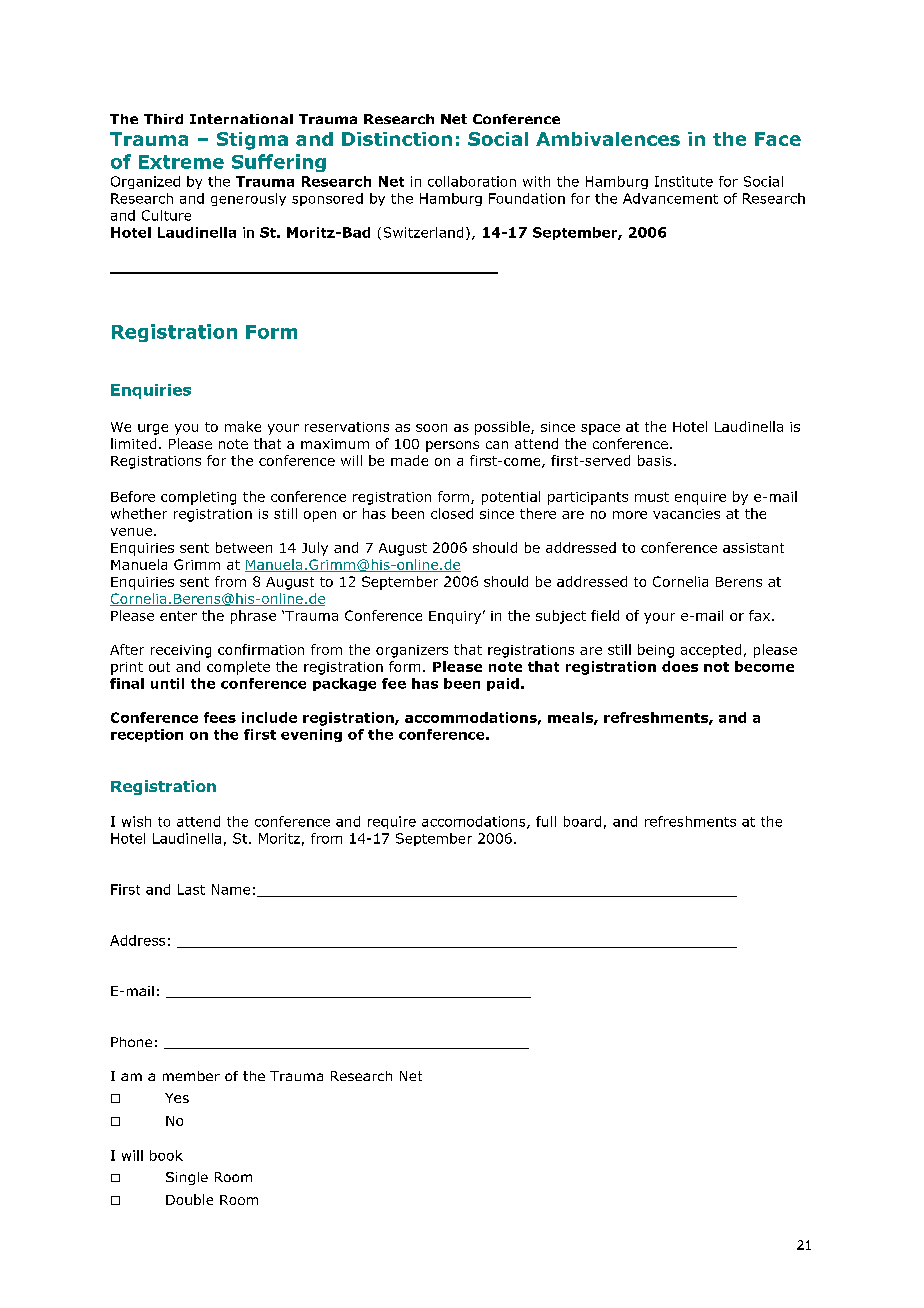 Image resolution: width=924 pixels, height=1308 pixels. What do you see at coordinates (582, 821) in the image?
I see `board` at bounding box center [582, 821].
